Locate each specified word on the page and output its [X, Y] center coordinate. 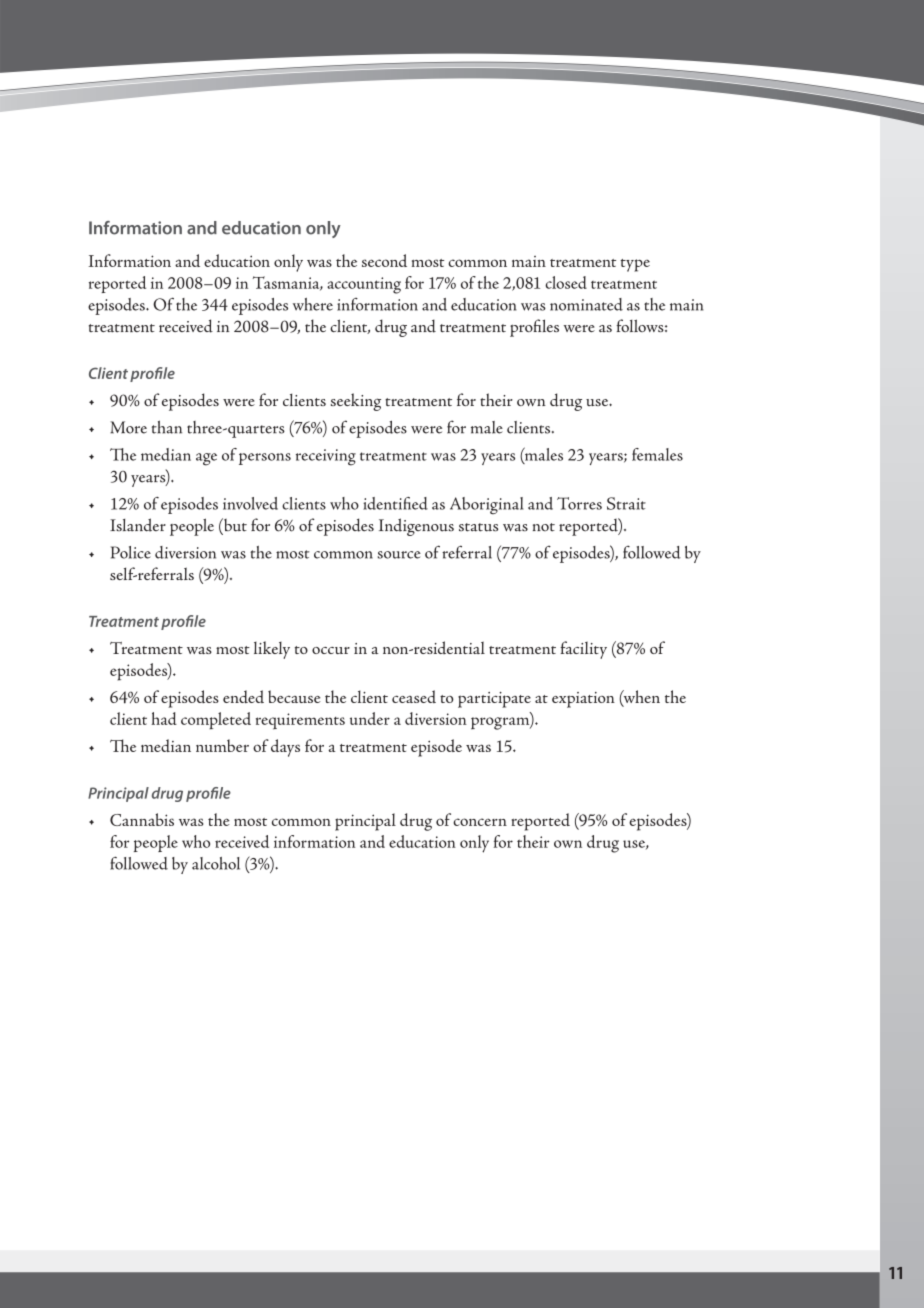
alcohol [216, 863]
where [313, 304]
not [544, 527]
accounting [364, 285]
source [399, 555]
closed [566, 282]
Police [131, 552]
